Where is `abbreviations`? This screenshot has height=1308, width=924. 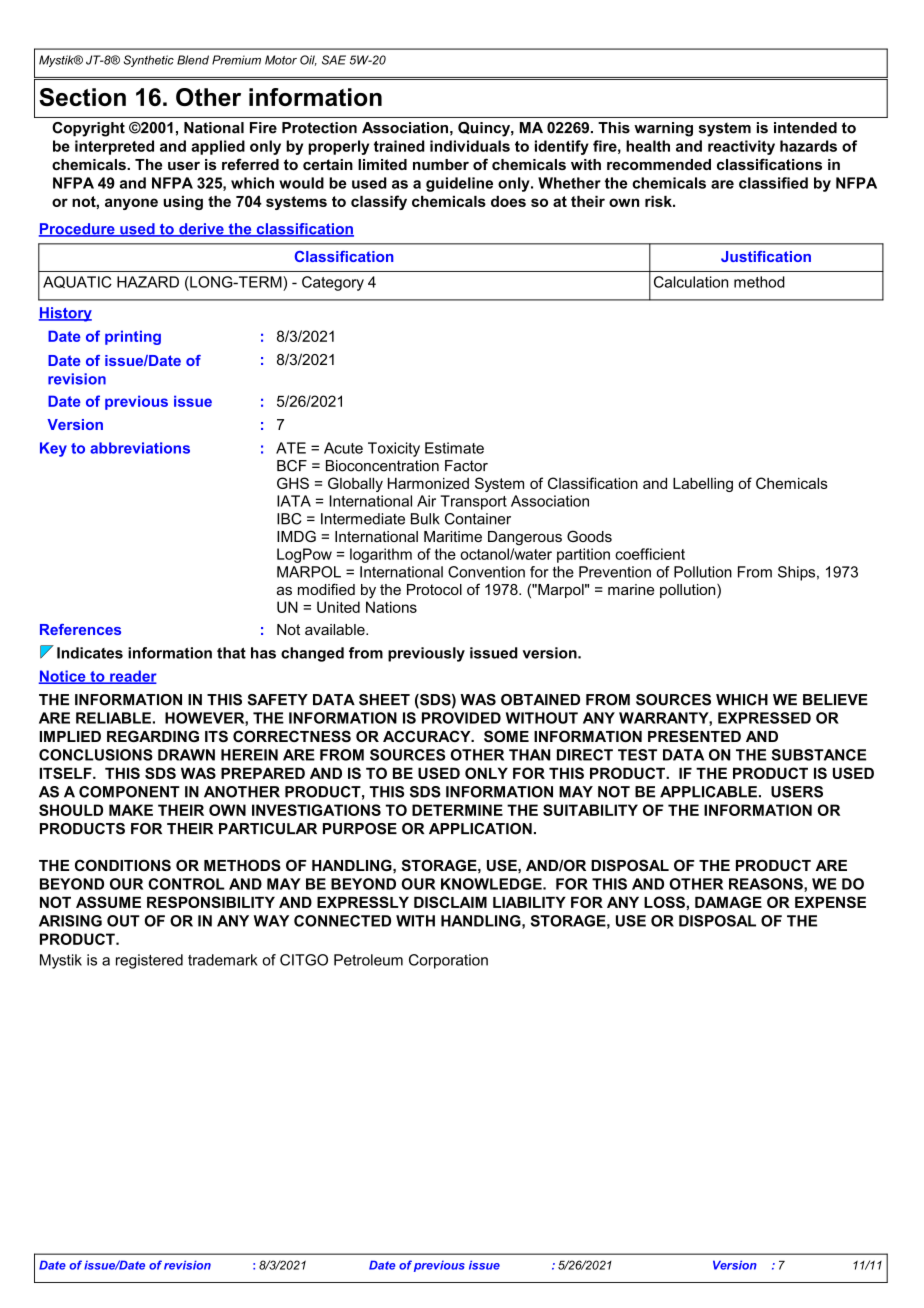
abbreviations is located at coordinates (140, 448).
